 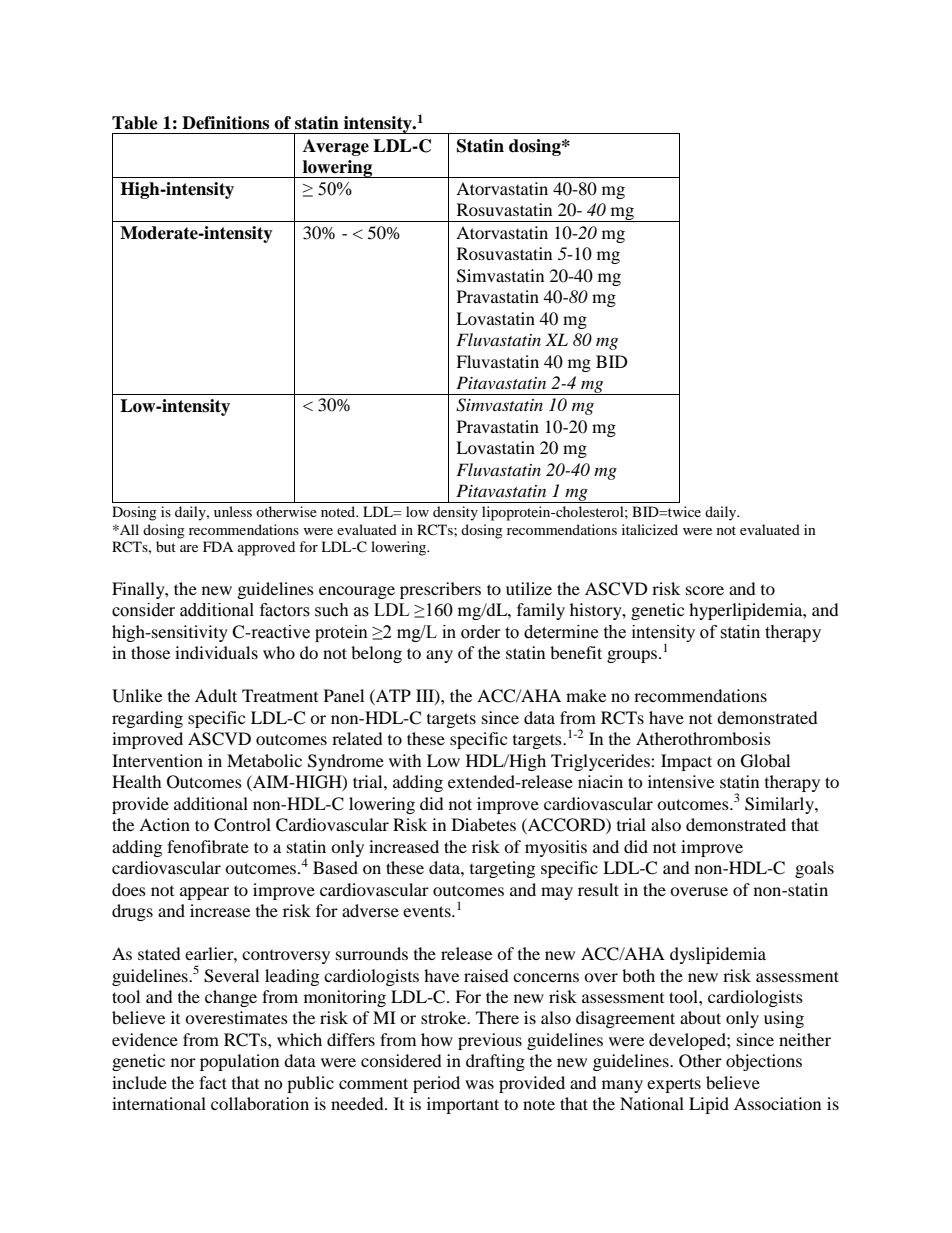 I want to click on Average, so click(x=336, y=147).
